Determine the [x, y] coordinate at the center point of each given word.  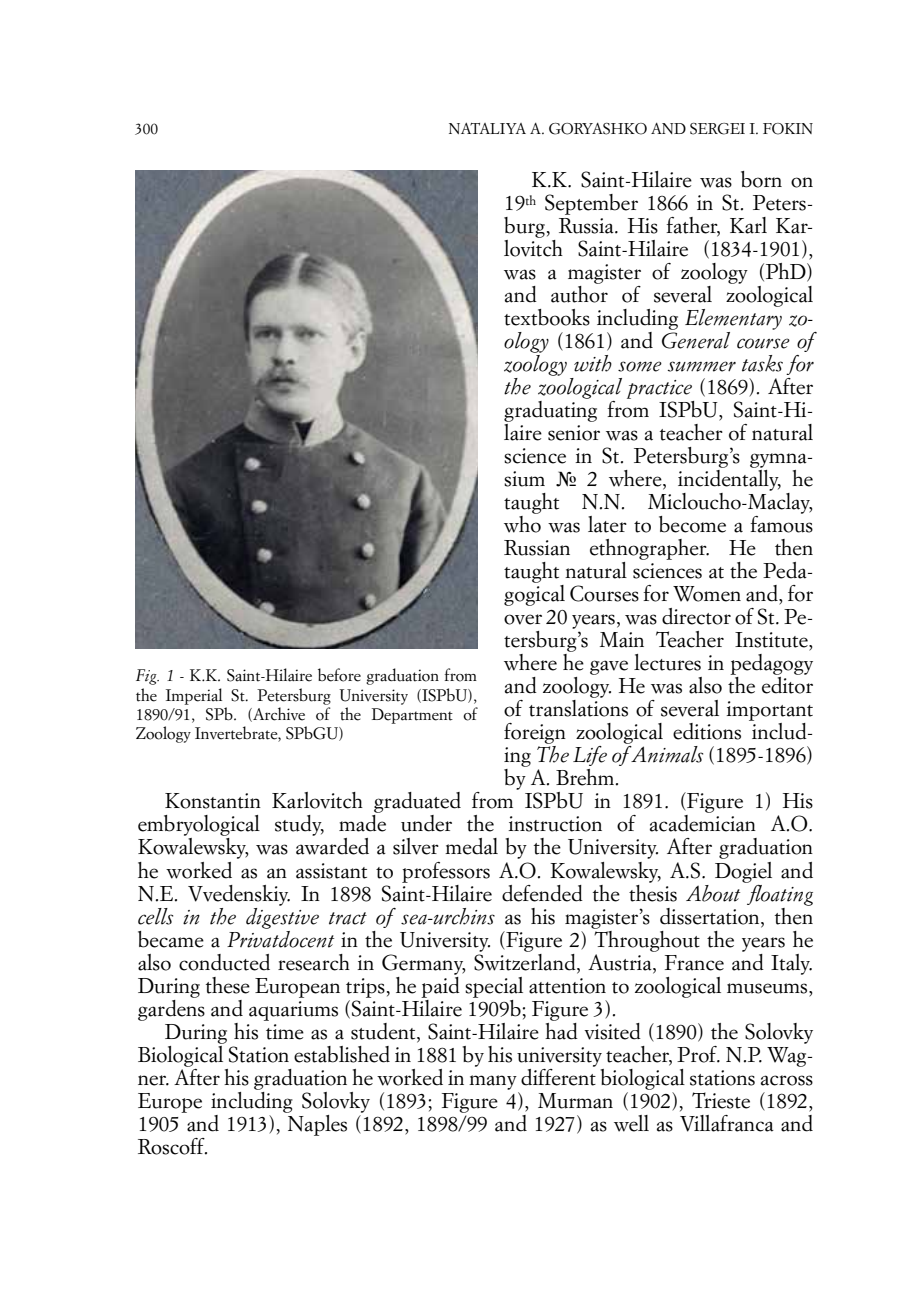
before [339, 675]
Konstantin [213, 801]
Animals [667, 754]
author [579, 293]
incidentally [729, 479]
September [591, 204]
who [522, 524]
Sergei [717, 129]
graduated [416, 804]
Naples [316, 1124]
